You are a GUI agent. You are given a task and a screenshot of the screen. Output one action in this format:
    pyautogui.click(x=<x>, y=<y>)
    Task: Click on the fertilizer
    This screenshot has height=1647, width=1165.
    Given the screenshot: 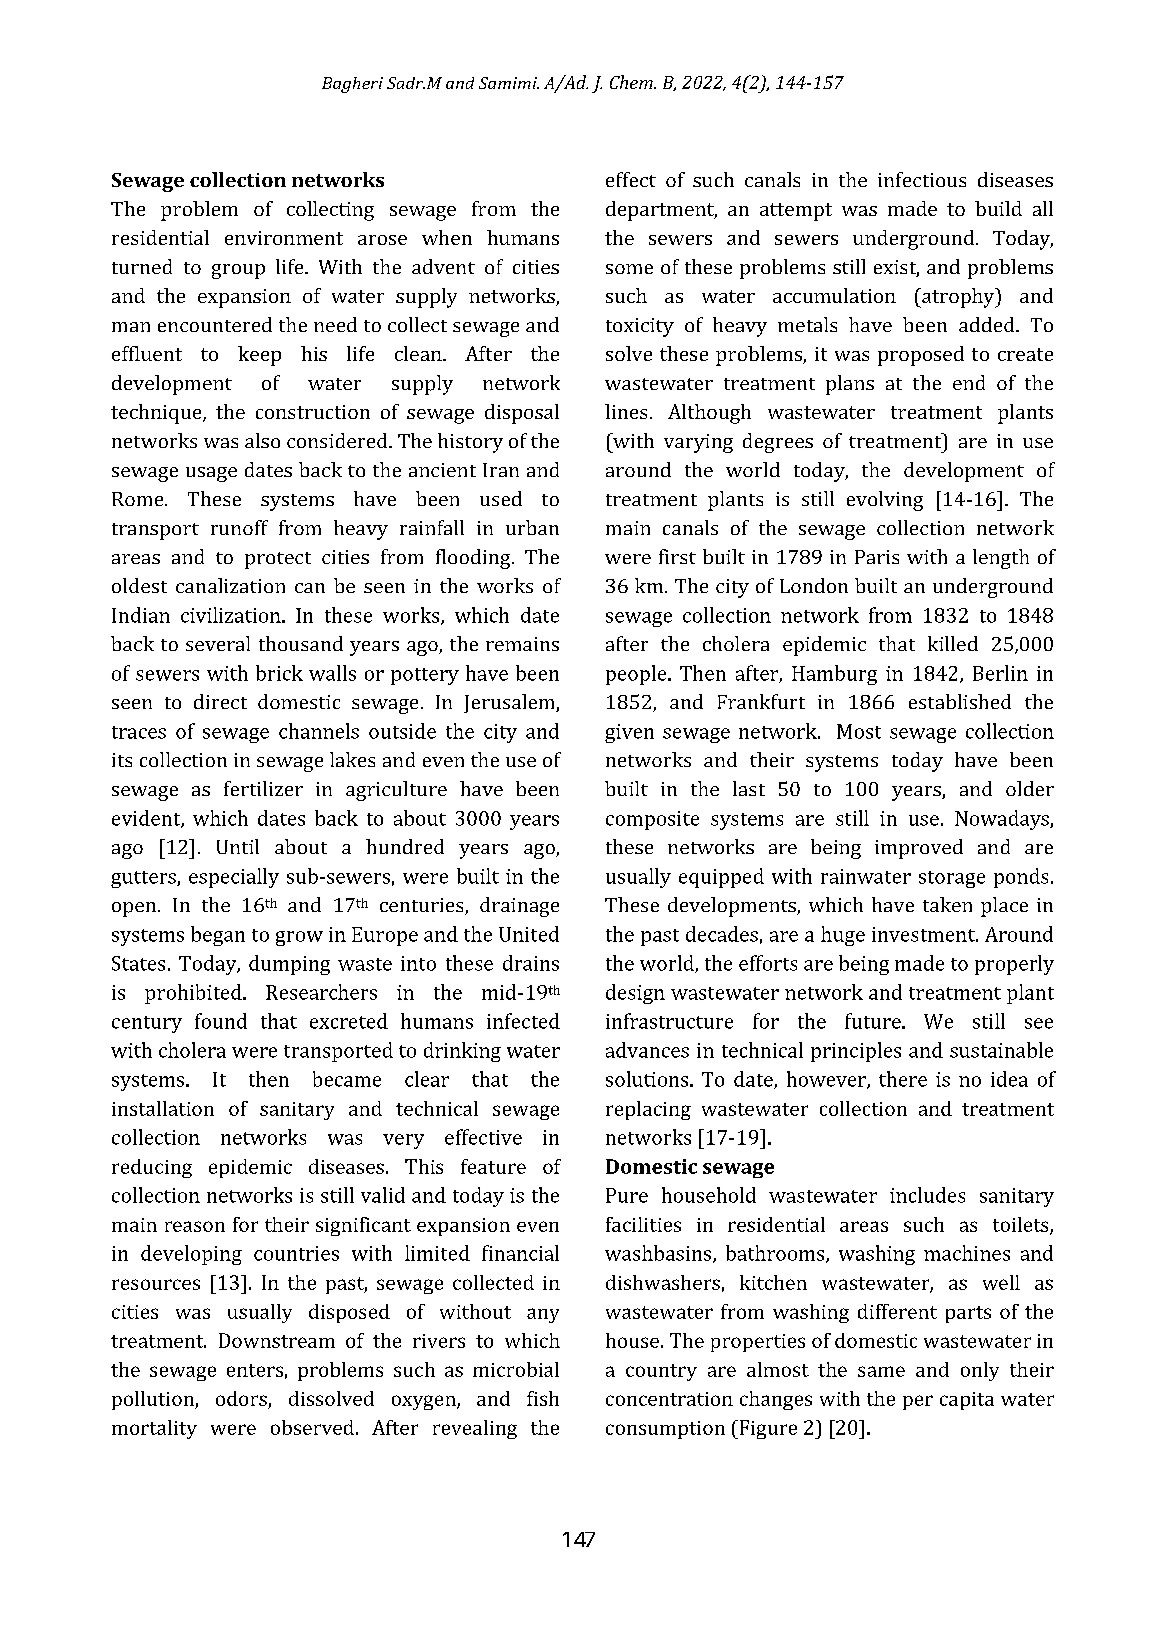 What is the action you would take?
    pyautogui.click(x=263, y=788)
